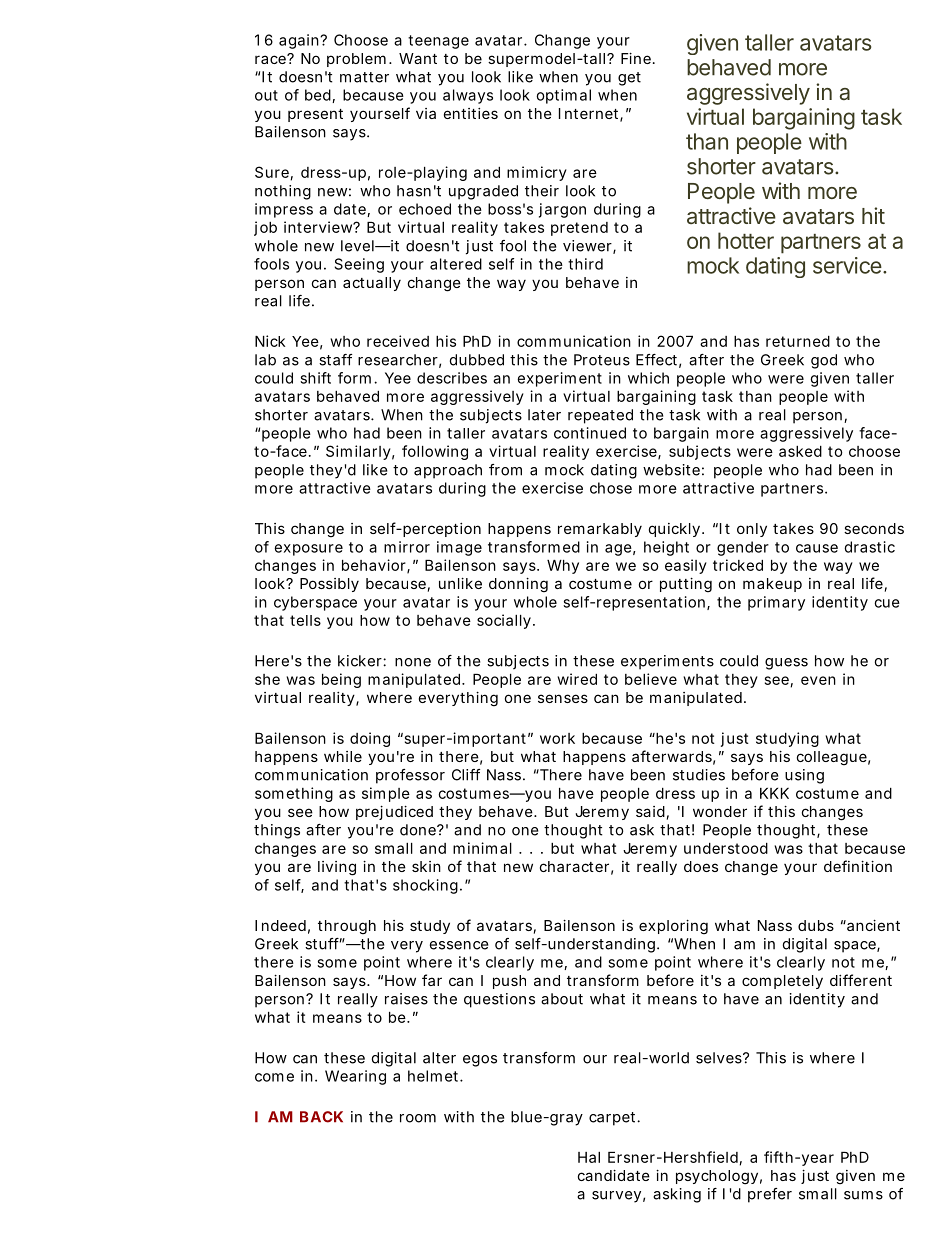 The width and height of the screenshot is (952, 1233). What do you see at coordinates (589, 1157) in the screenshot?
I see `Hal` at bounding box center [589, 1157].
